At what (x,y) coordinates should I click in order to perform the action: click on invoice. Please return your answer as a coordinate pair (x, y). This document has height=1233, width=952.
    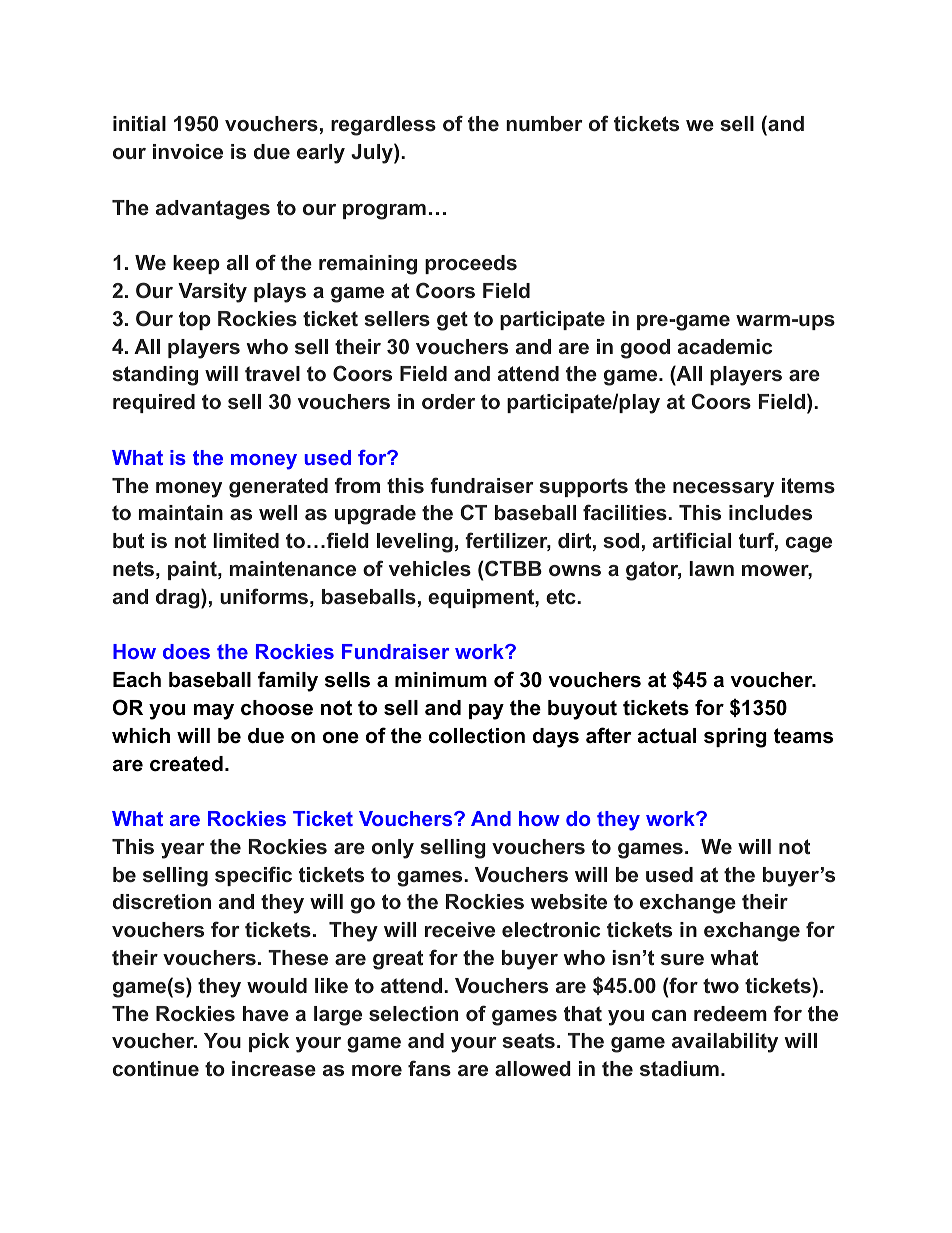
    Looking at the image, I should click on (188, 152).
